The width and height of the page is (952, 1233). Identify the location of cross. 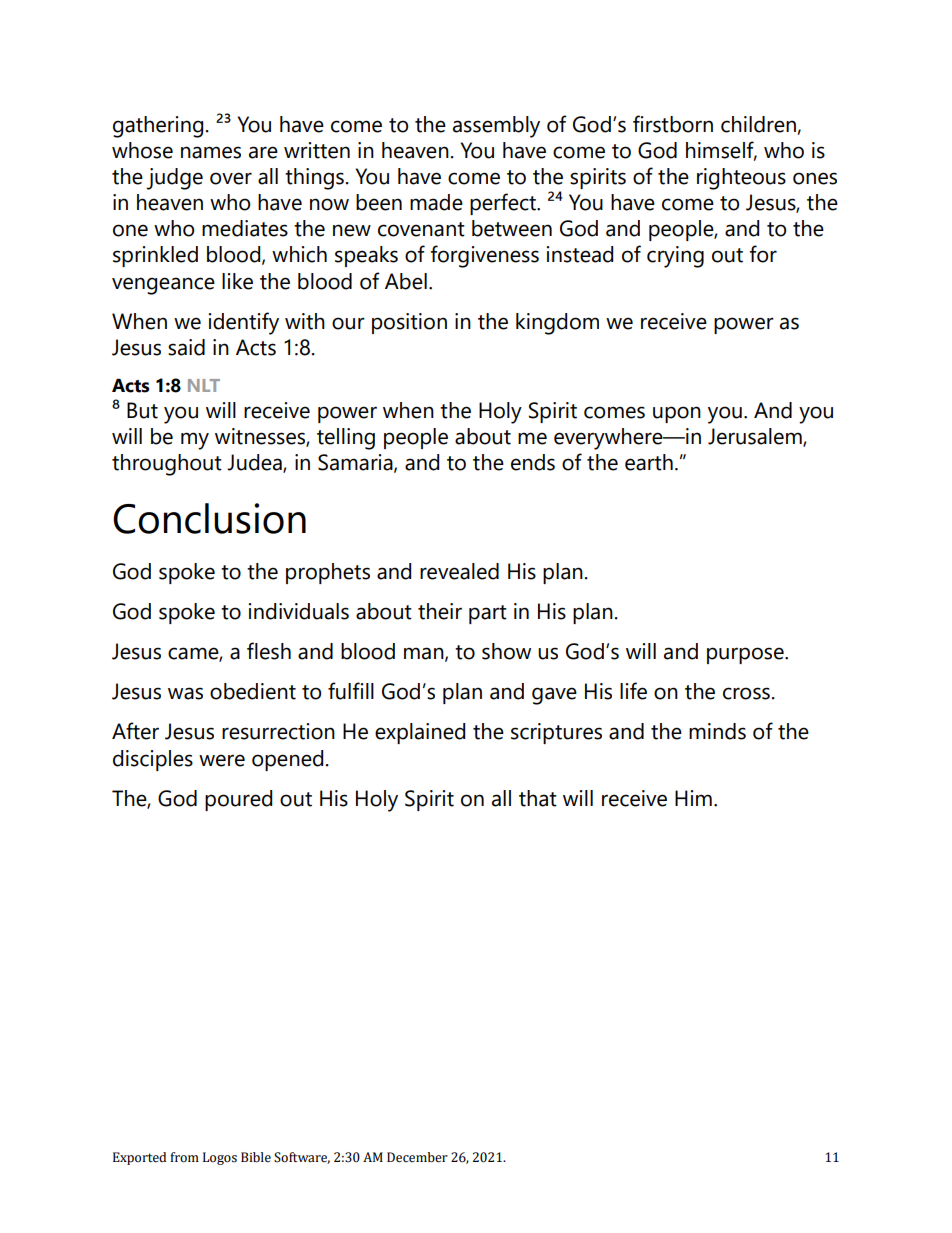
(746, 693).
